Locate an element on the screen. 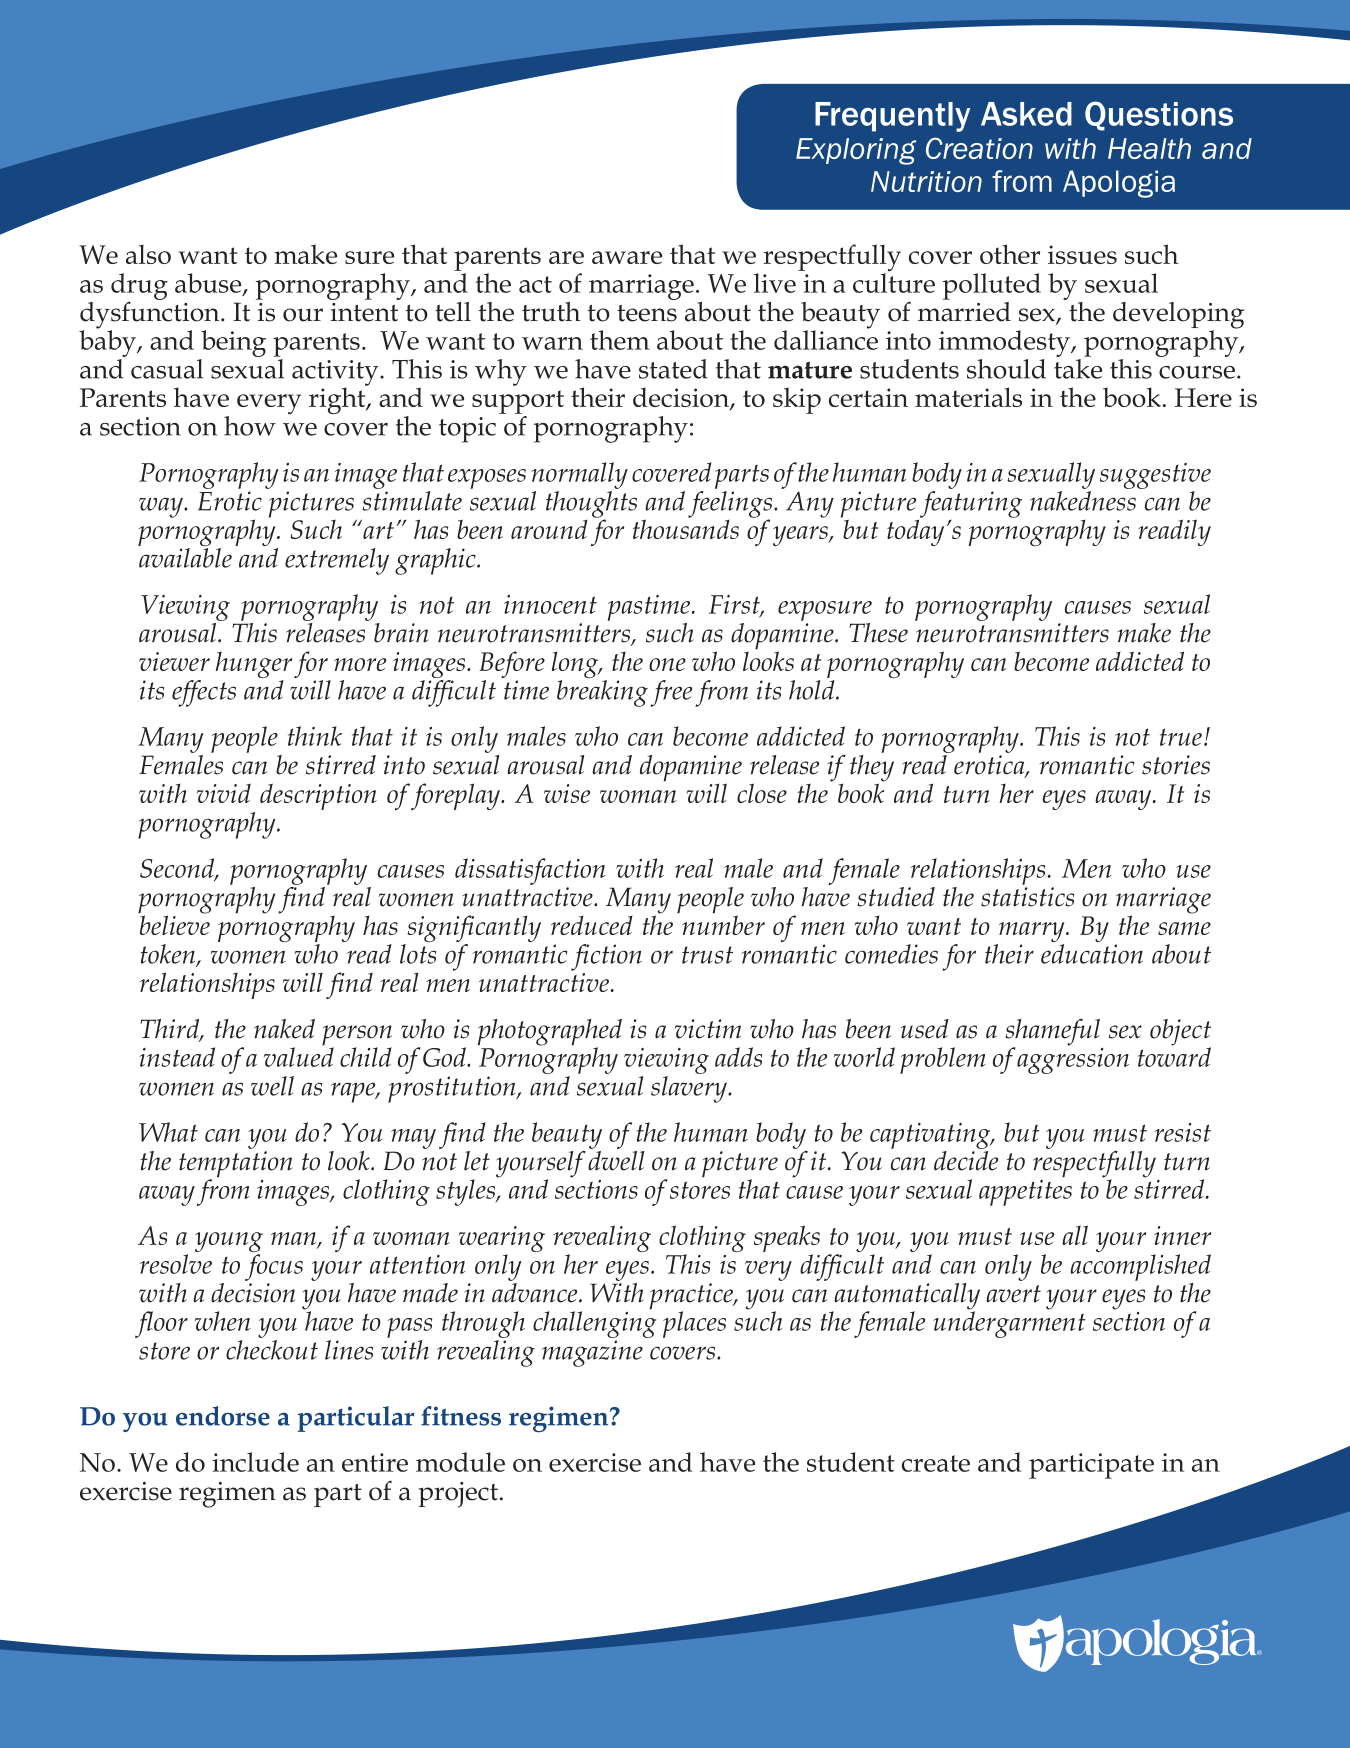 This screenshot has height=1748, width=1350. Apologia is located at coordinates (1119, 184).
